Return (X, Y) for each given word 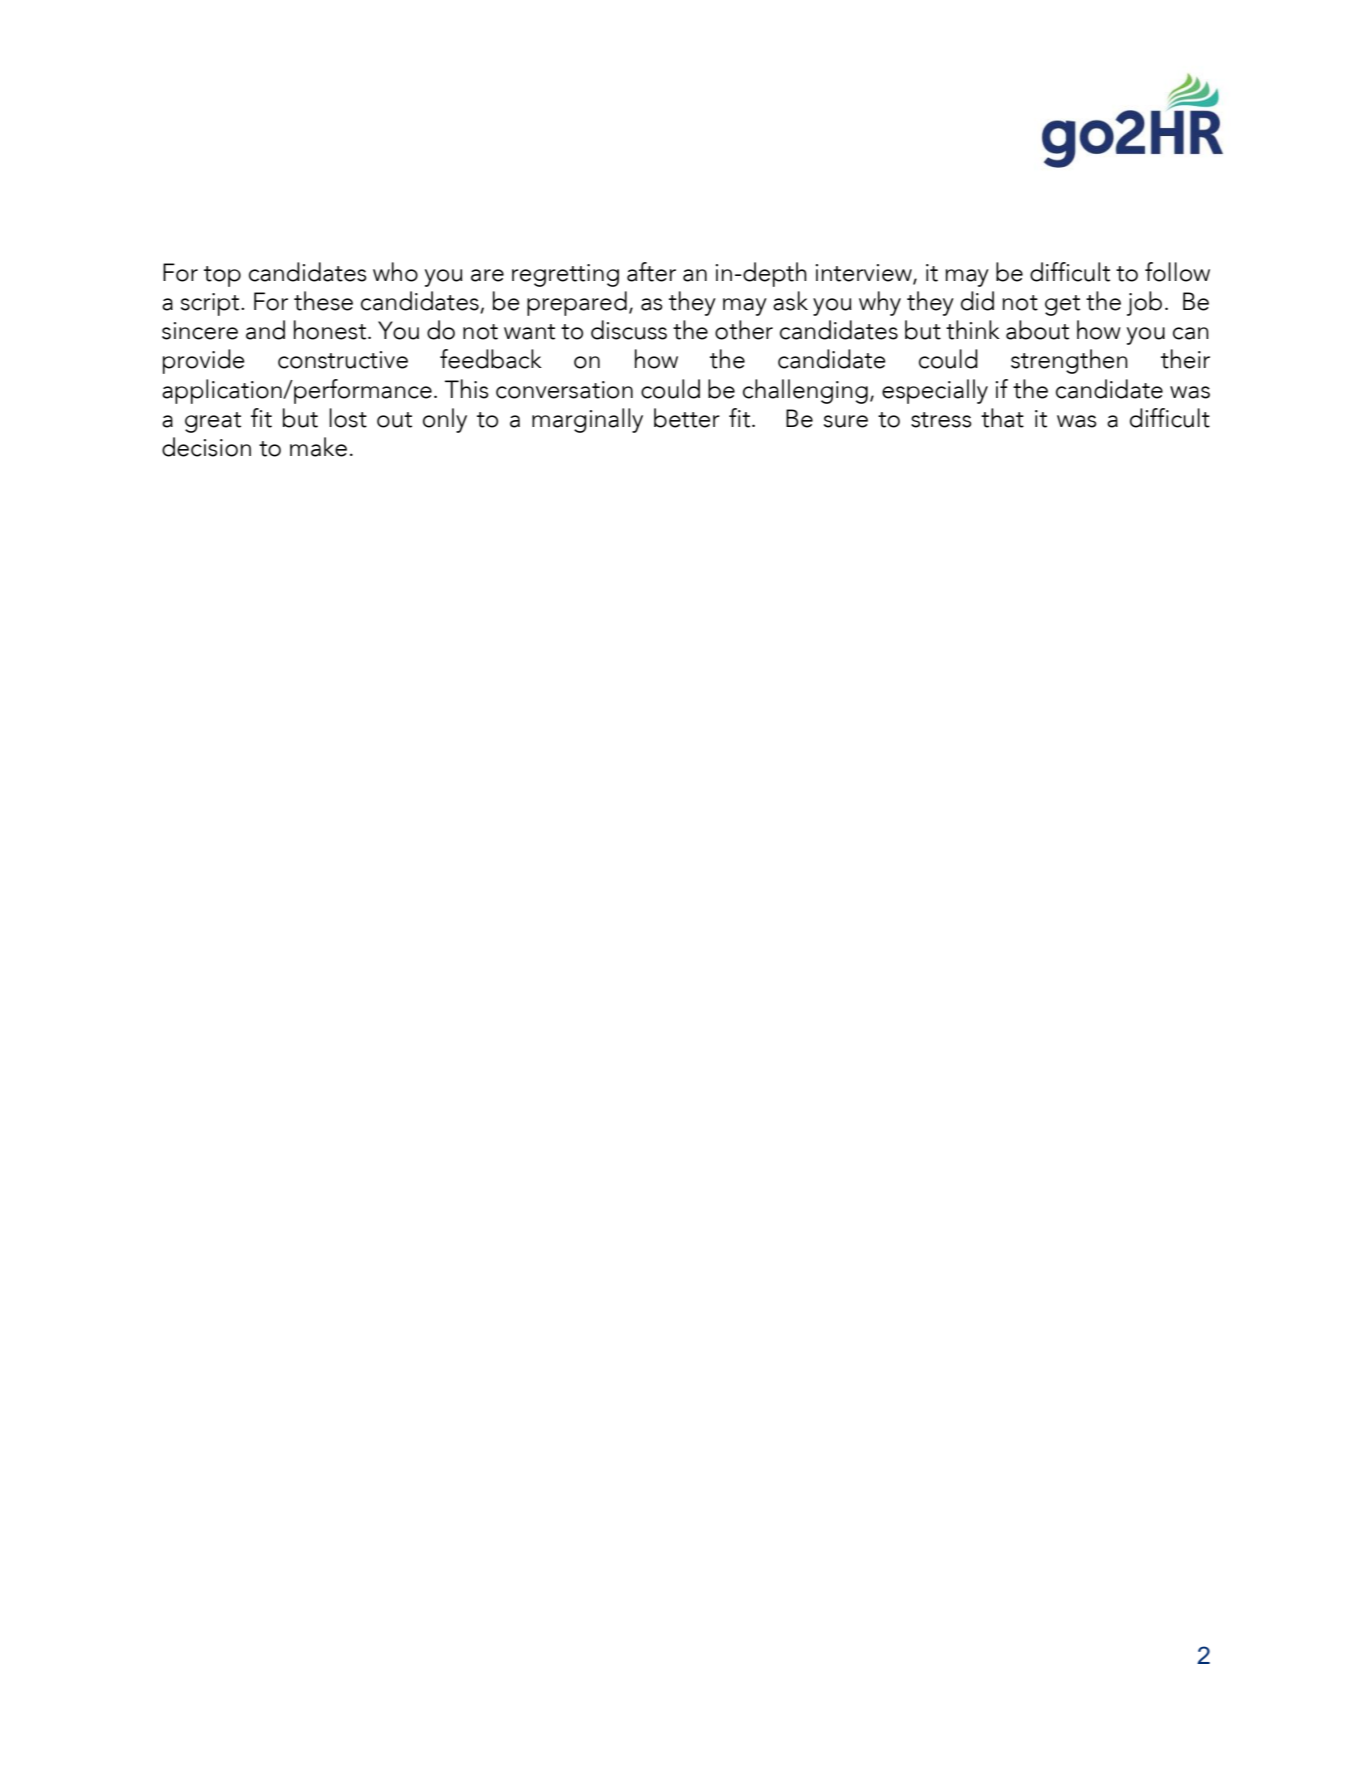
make (318, 447)
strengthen (1069, 361)
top (222, 276)
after (651, 272)
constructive (343, 360)
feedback (491, 359)
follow (1177, 272)
